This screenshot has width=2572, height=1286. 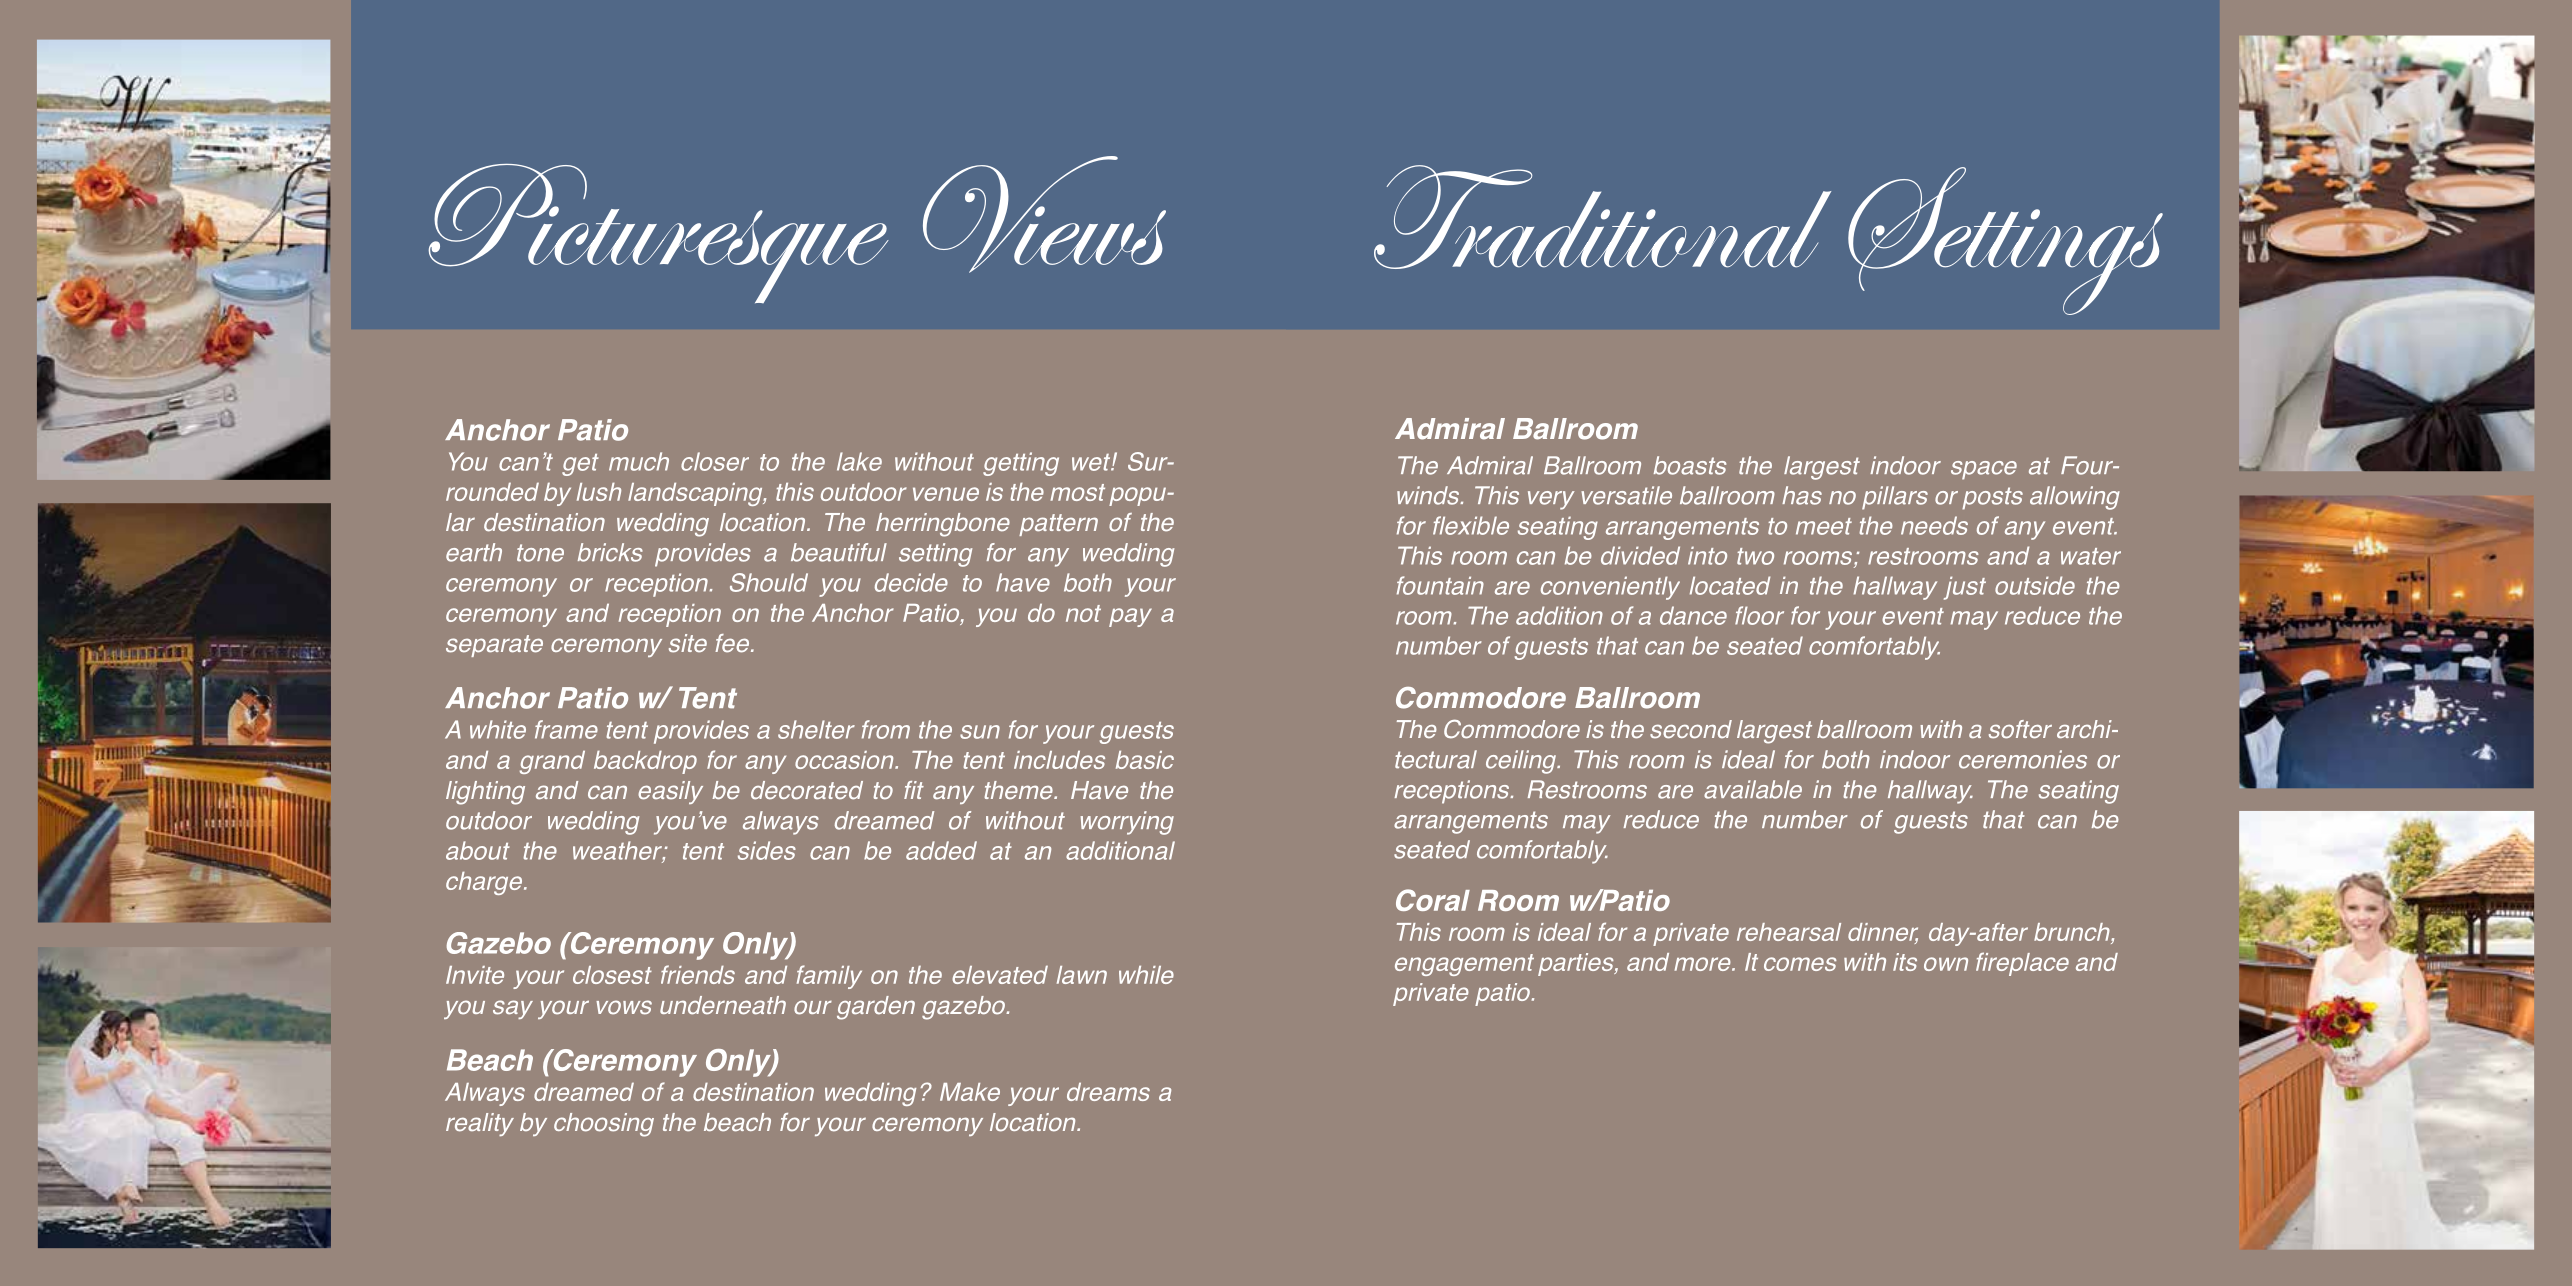 What do you see at coordinates (1759, 615) in the screenshot?
I see `floor` at bounding box center [1759, 615].
